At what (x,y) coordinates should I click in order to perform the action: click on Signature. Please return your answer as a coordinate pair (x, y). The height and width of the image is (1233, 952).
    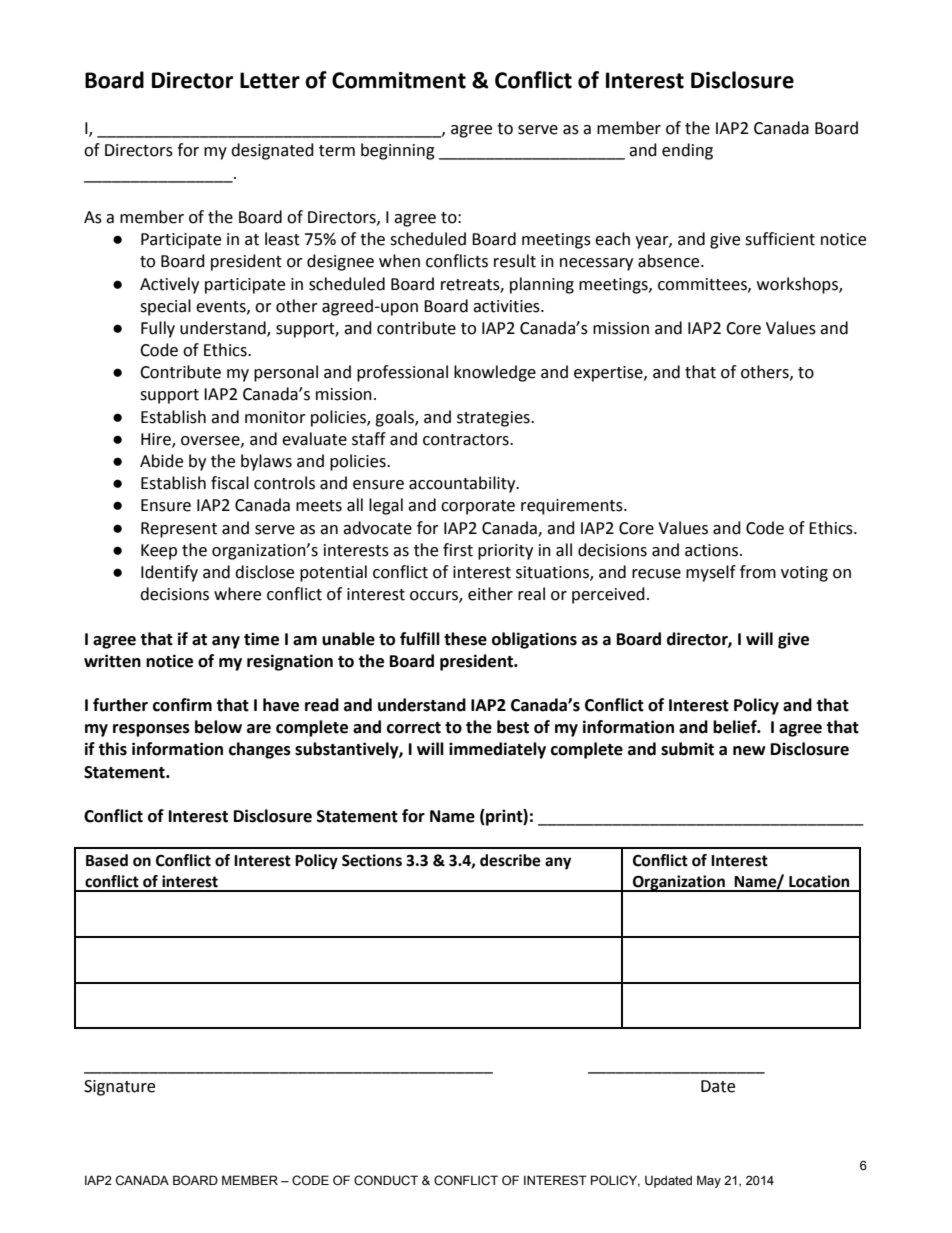
    Looking at the image, I should click on (119, 1088).
